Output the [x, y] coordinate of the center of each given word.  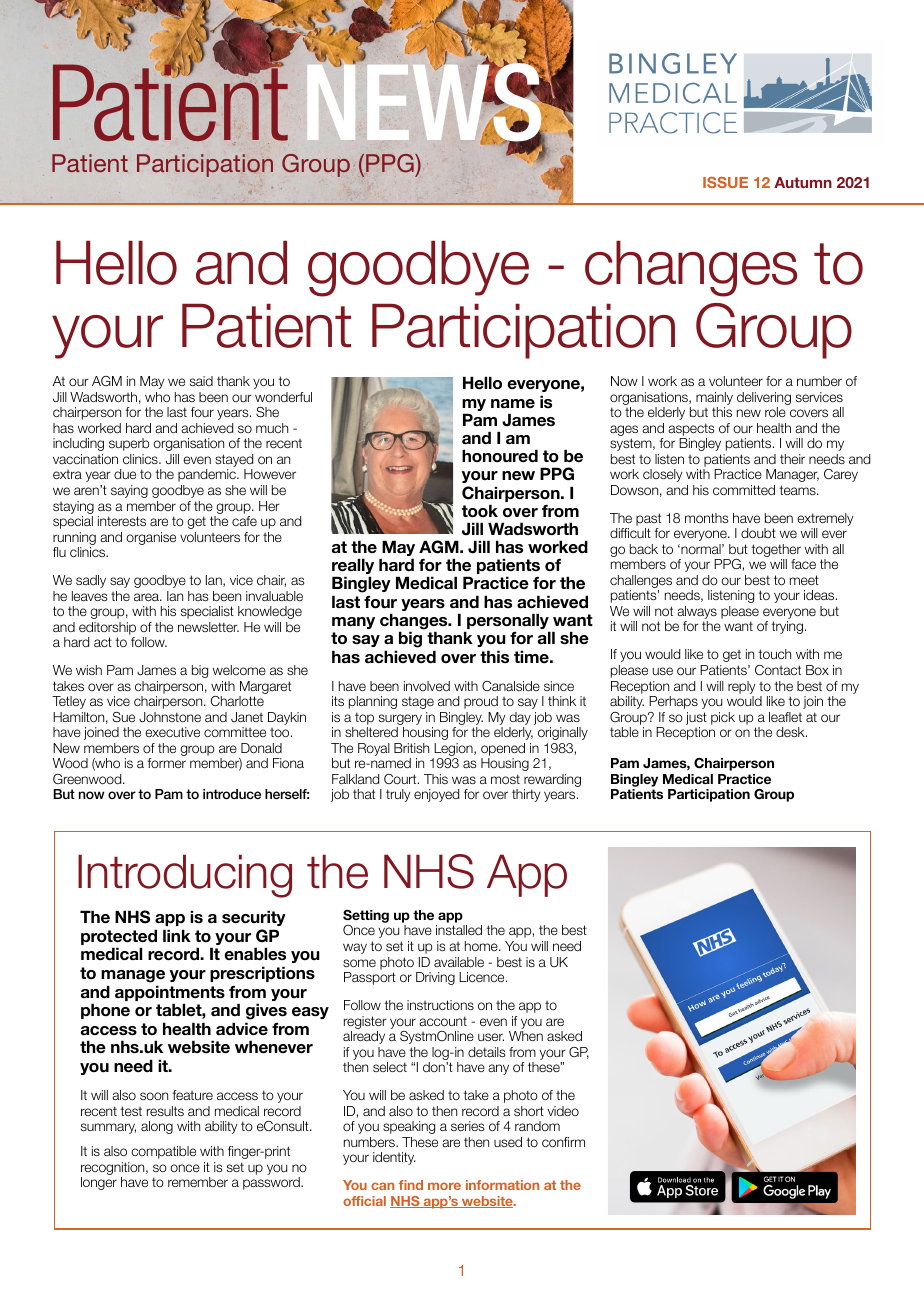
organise [151, 538]
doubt [758, 533]
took [480, 511]
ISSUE [725, 182]
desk [791, 732]
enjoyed [436, 795]
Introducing [185, 876]
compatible [163, 1152]
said [201, 381]
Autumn [803, 182]
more [444, 1186]
